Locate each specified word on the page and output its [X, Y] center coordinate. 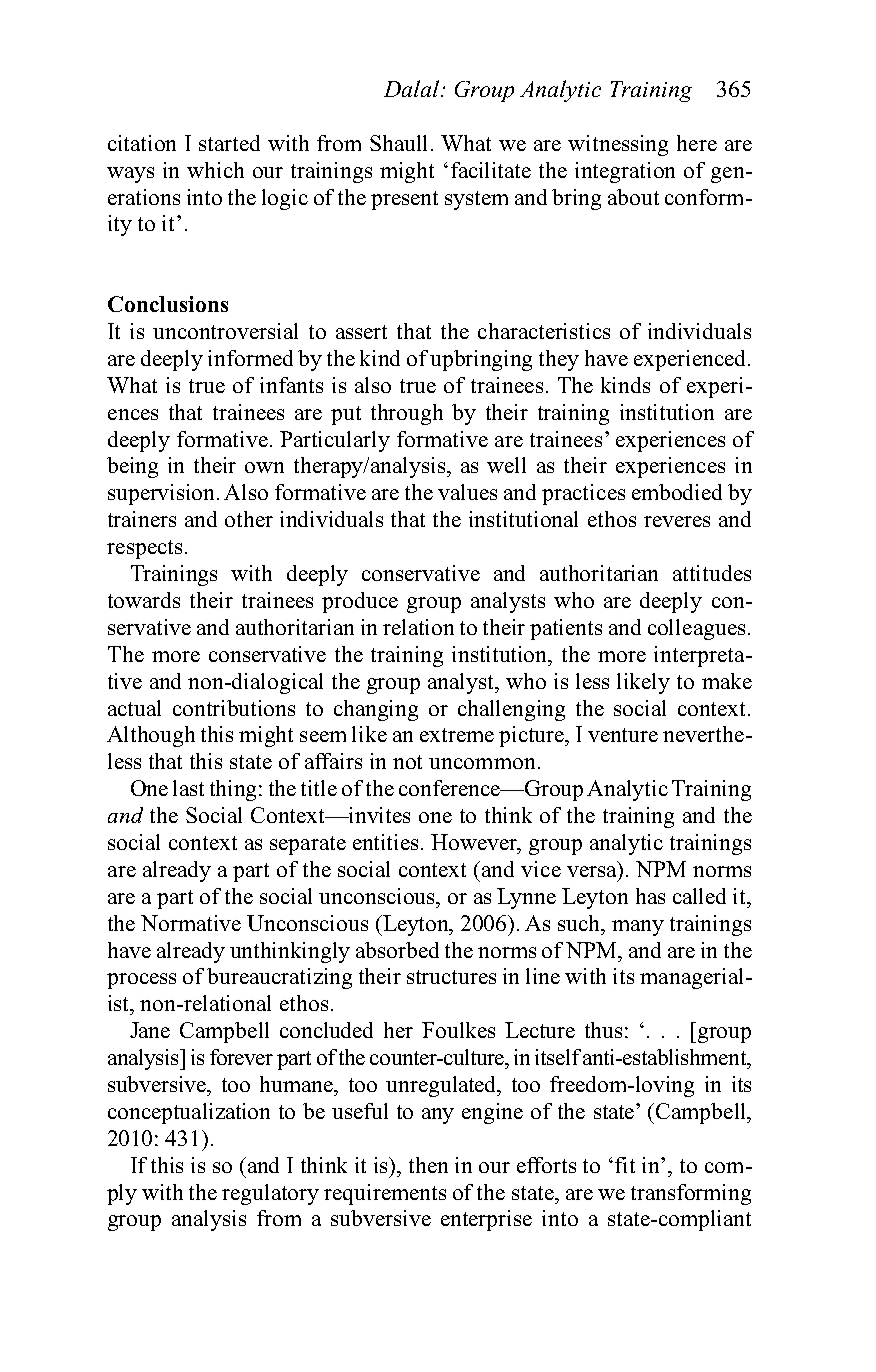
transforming [691, 1194]
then [428, 1165]
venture [623, 735]
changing [376, 710]
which [215, 170]
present [404, 200]
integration [625, 172]
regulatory [270, 1194]
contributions [234, 708]
